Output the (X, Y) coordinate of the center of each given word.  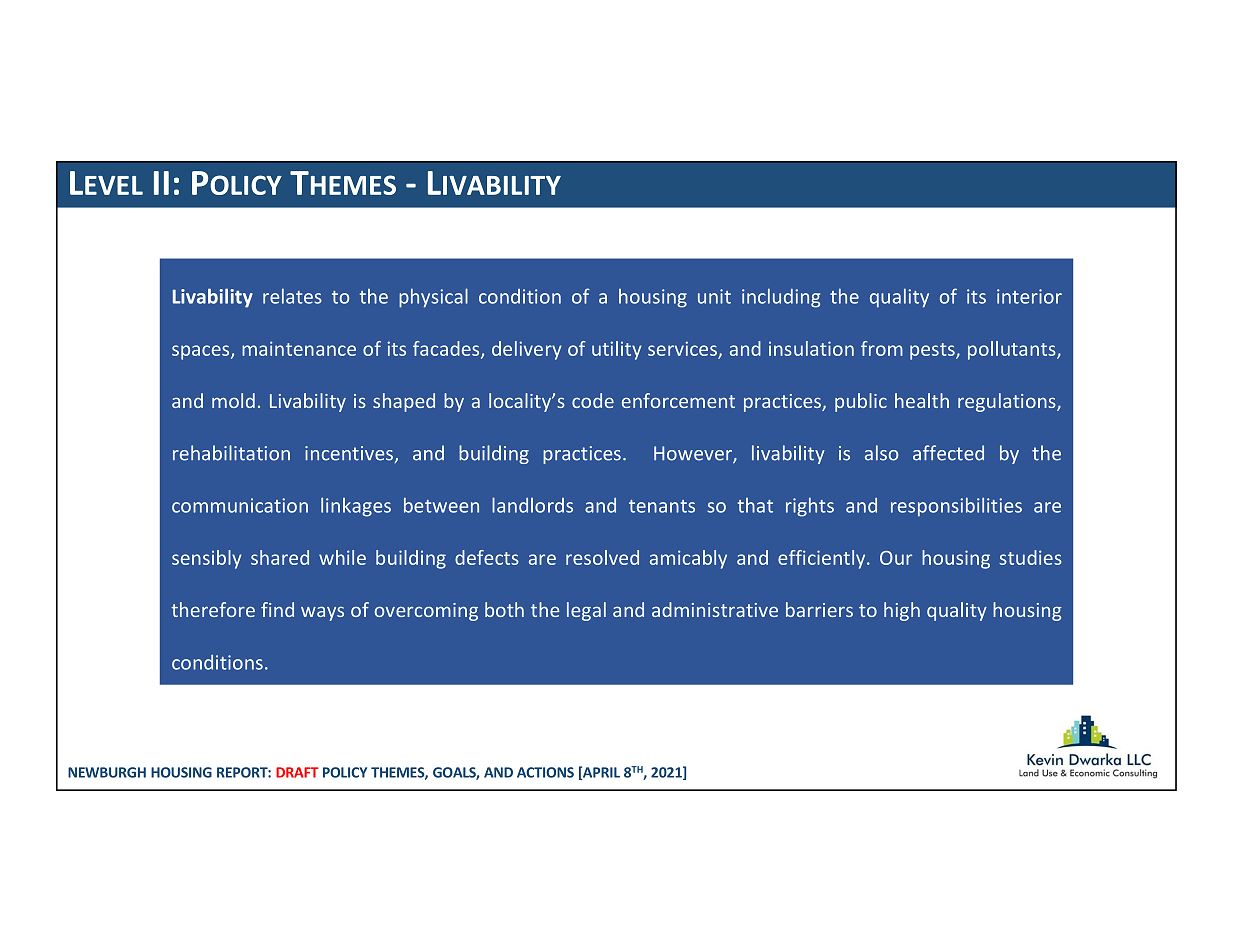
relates (292, 296)
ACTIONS (545, 772)
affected (948, 453)
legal (586, 611)
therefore (213, 609)
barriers (819, 609)
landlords (532, 505)
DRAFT (297, 772)
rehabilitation (231, 453)
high (902, 611)
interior (1029, 296)
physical (433, 298)
